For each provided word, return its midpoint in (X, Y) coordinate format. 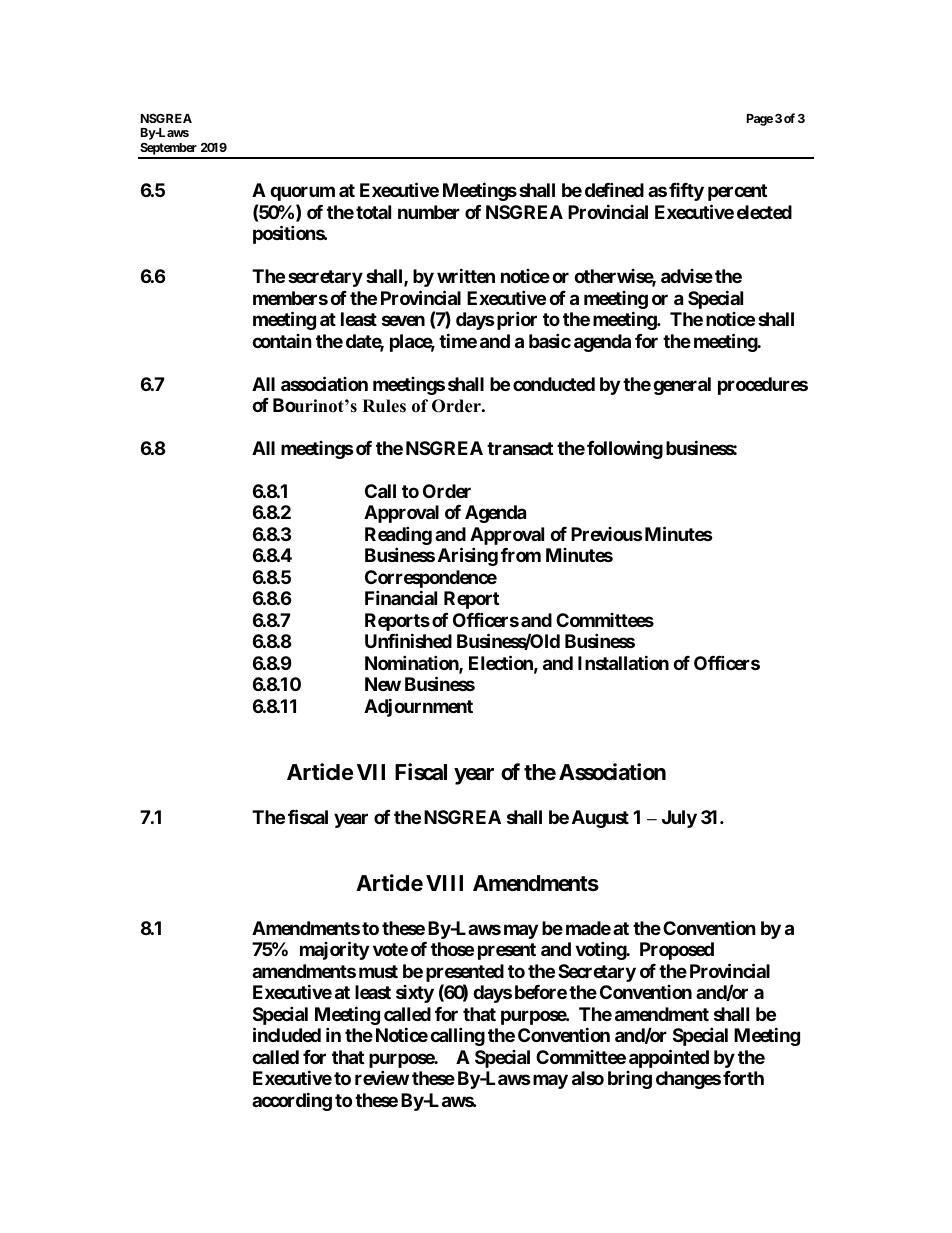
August (600, 819)
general (682, 386)
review (382, 1077)
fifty (686, 192)
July (679, 819)
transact (520, 448)
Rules (384, 406)
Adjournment (418, 707)
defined (614, 189)
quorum (302, 193)
